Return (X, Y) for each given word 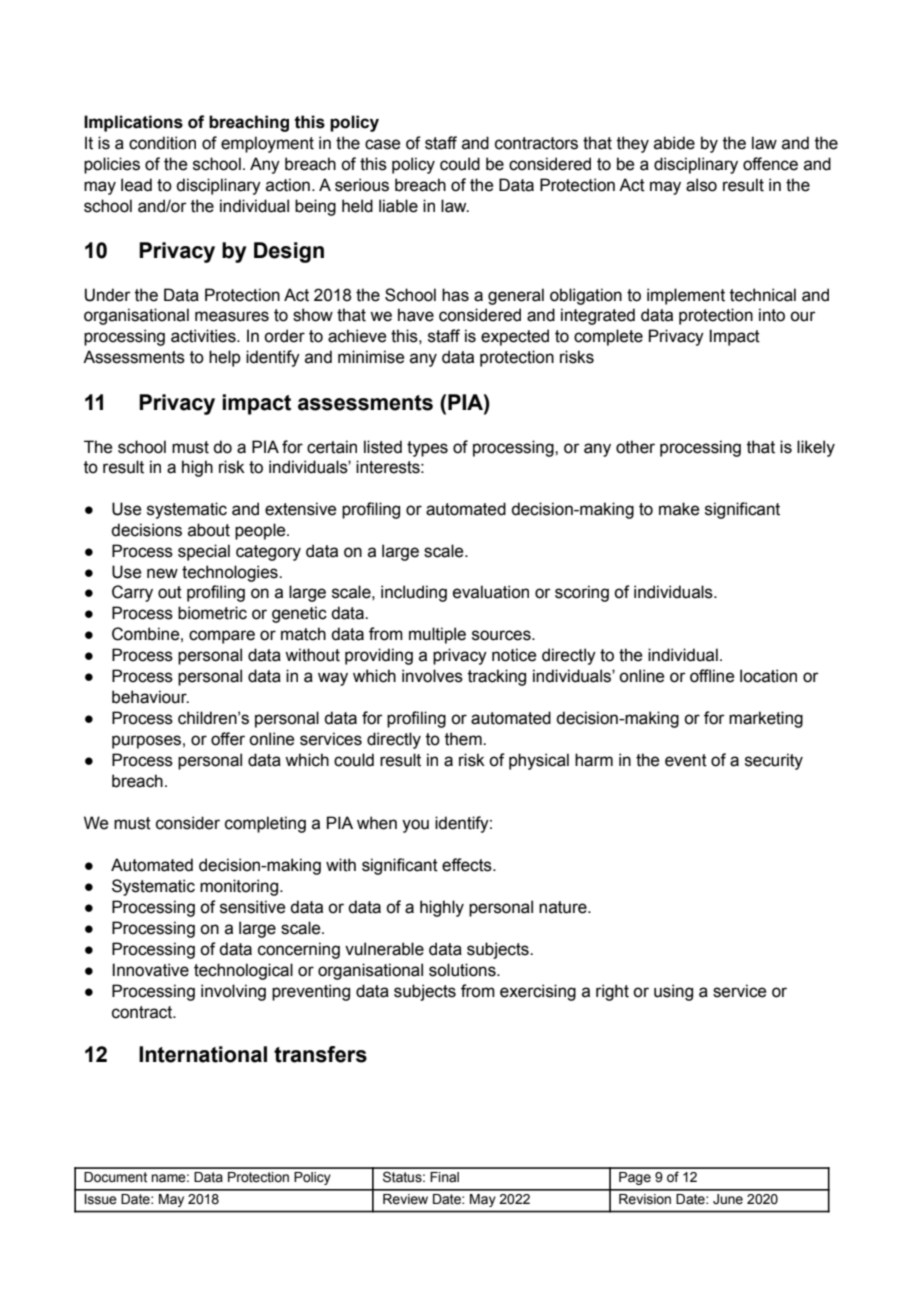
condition (162, 143)
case (382, 144)
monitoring (240, 887)
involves (432, 676)
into (772, 315)
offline (712, 676)
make (679, 509)
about (209, 530)
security (774, 761)
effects (468, 865)
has (455, 295)
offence (770, 164)
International (203, 1054)
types (427, 449)
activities (204, 336)
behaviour (150, 697)
